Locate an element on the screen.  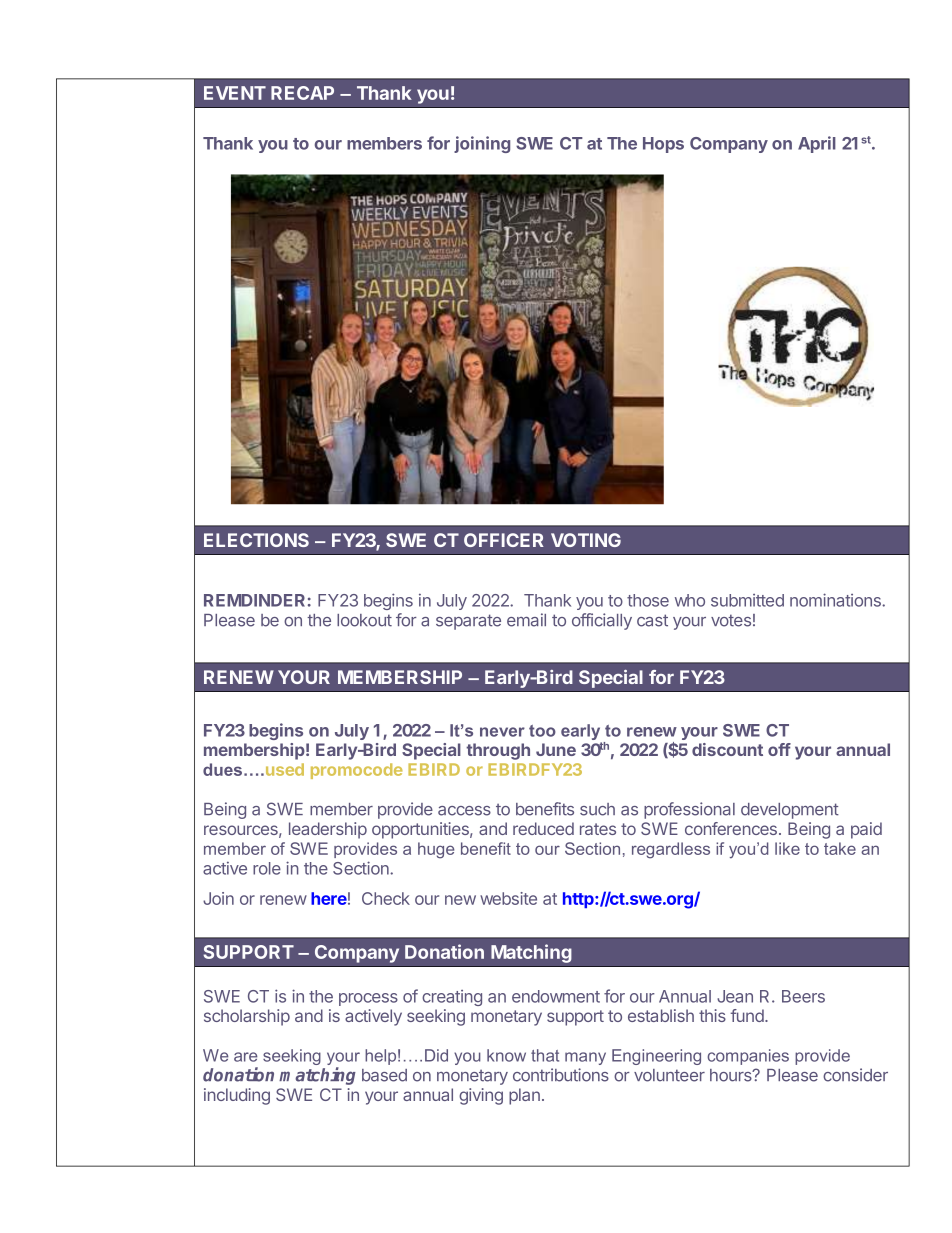
ELECTIONS is located at coordinates (256, 540).
